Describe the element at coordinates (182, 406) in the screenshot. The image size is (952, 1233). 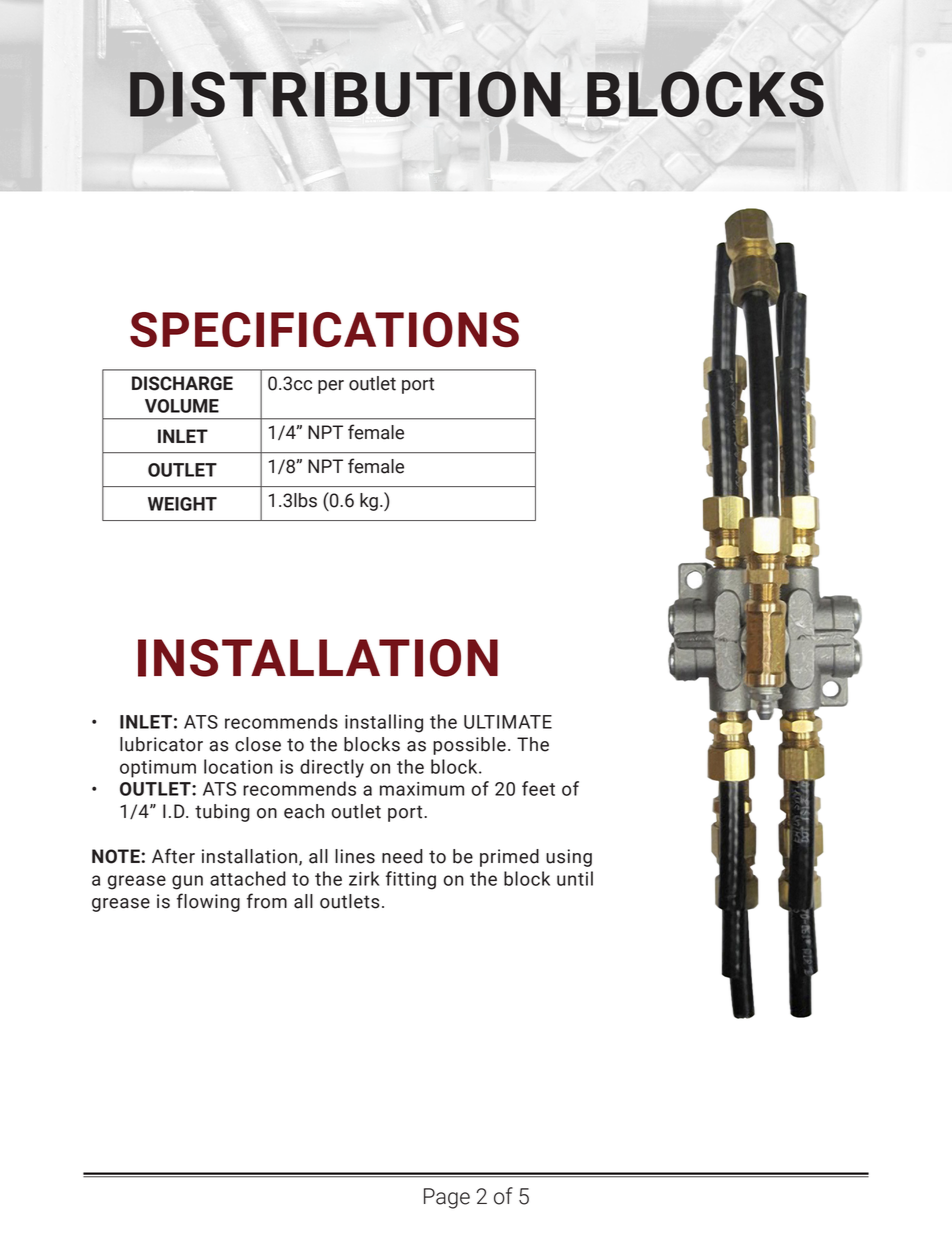
I see `VOLUME` at that location.
